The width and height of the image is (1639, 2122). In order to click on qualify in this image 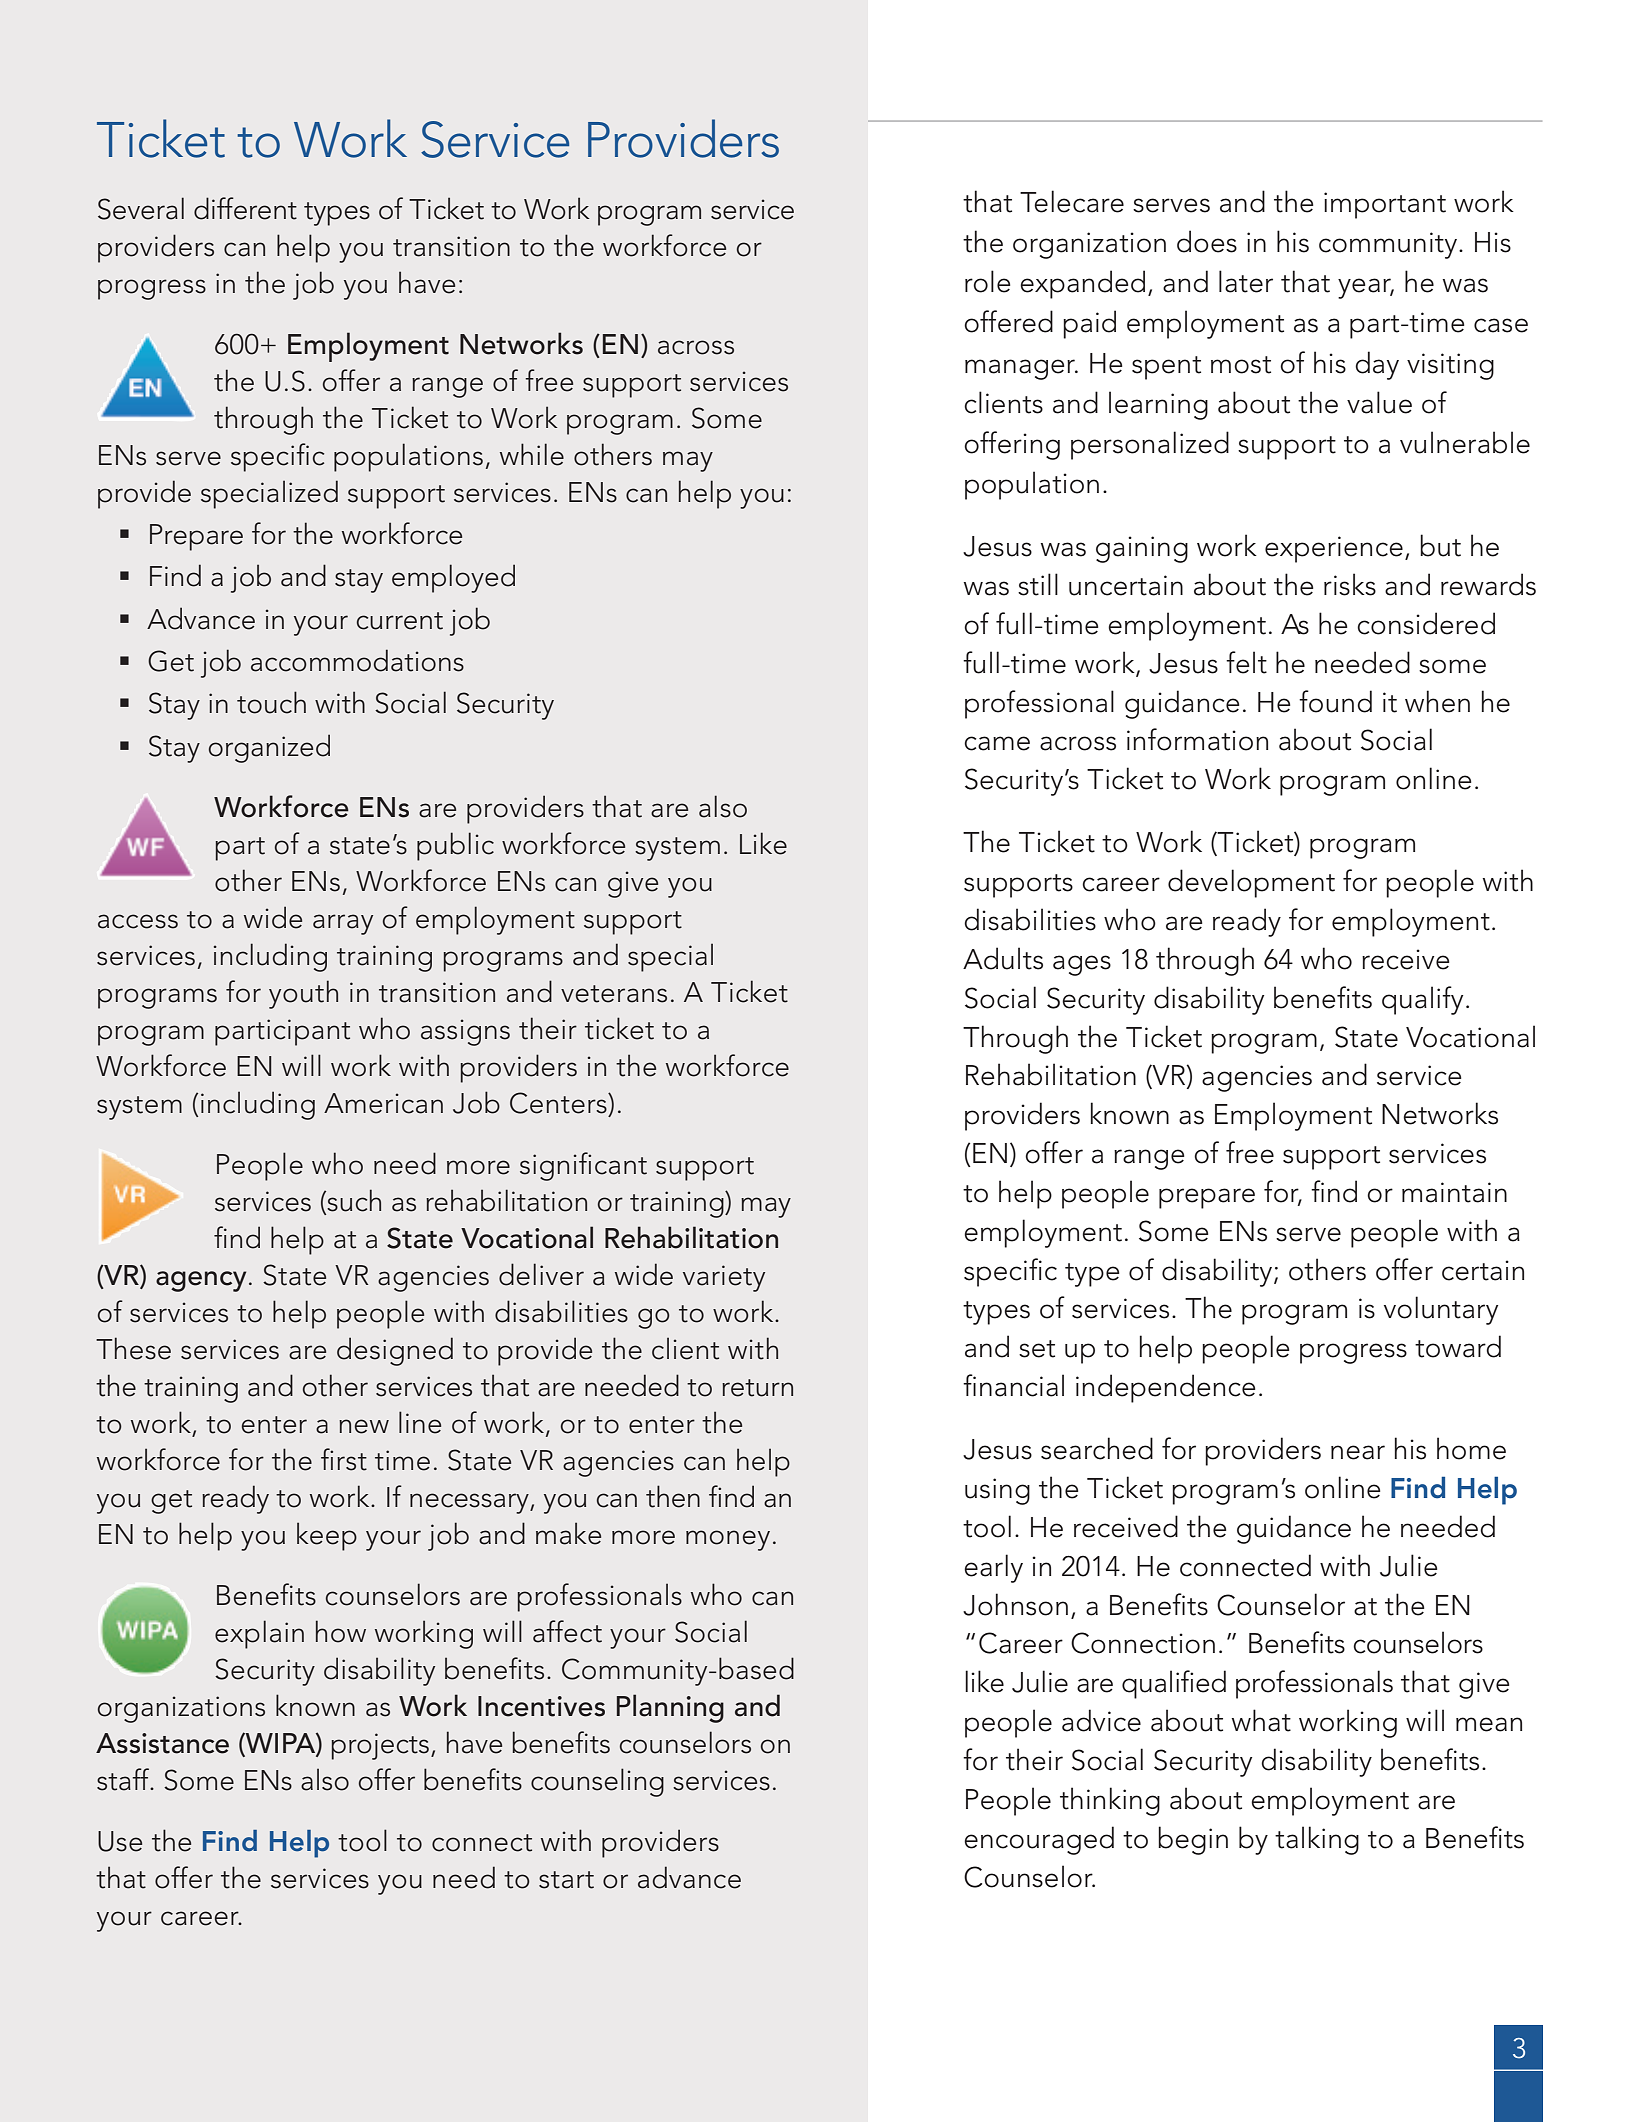, I will do `click(1422, 1000)`.
